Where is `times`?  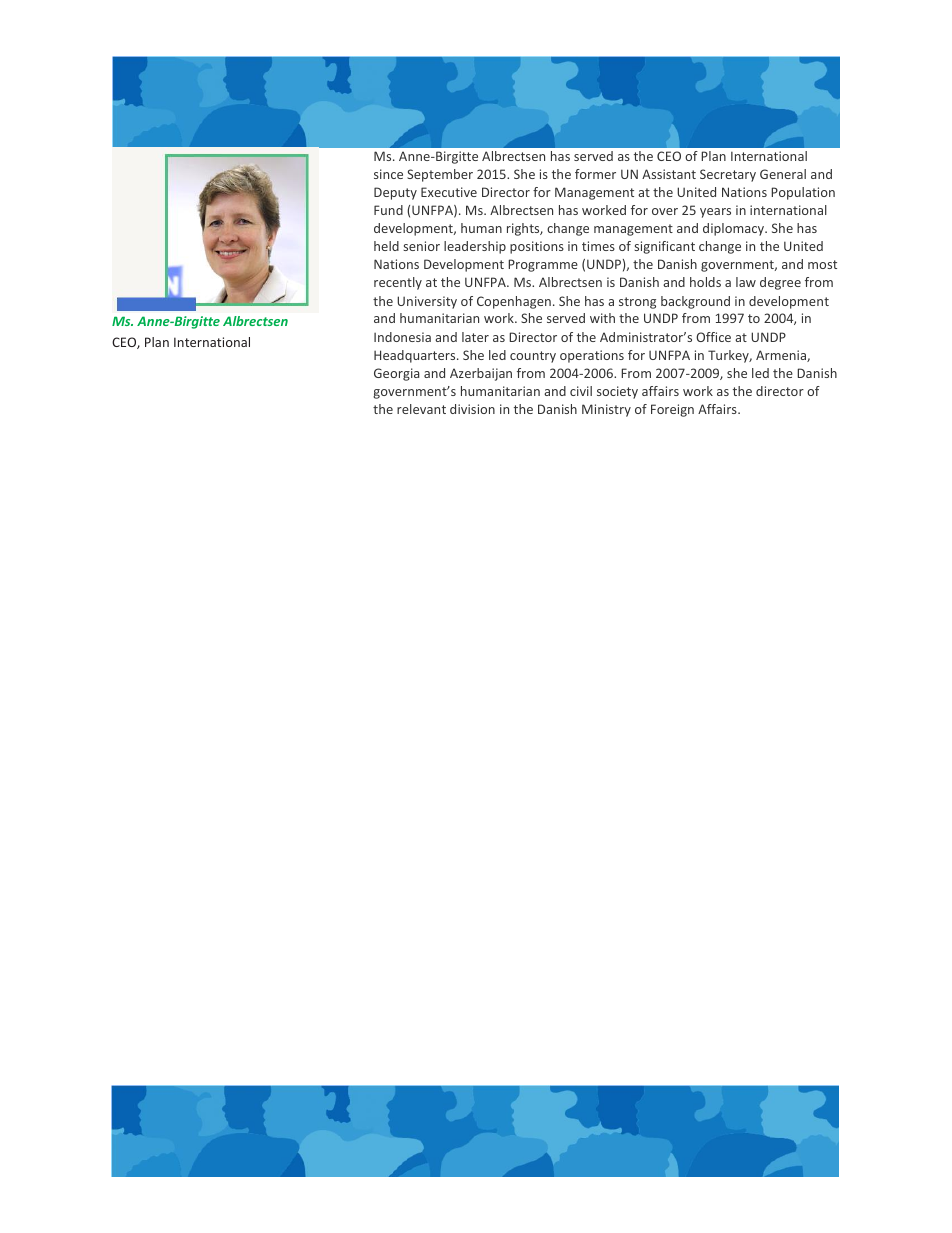 times is located at coordinates (598, 246).
